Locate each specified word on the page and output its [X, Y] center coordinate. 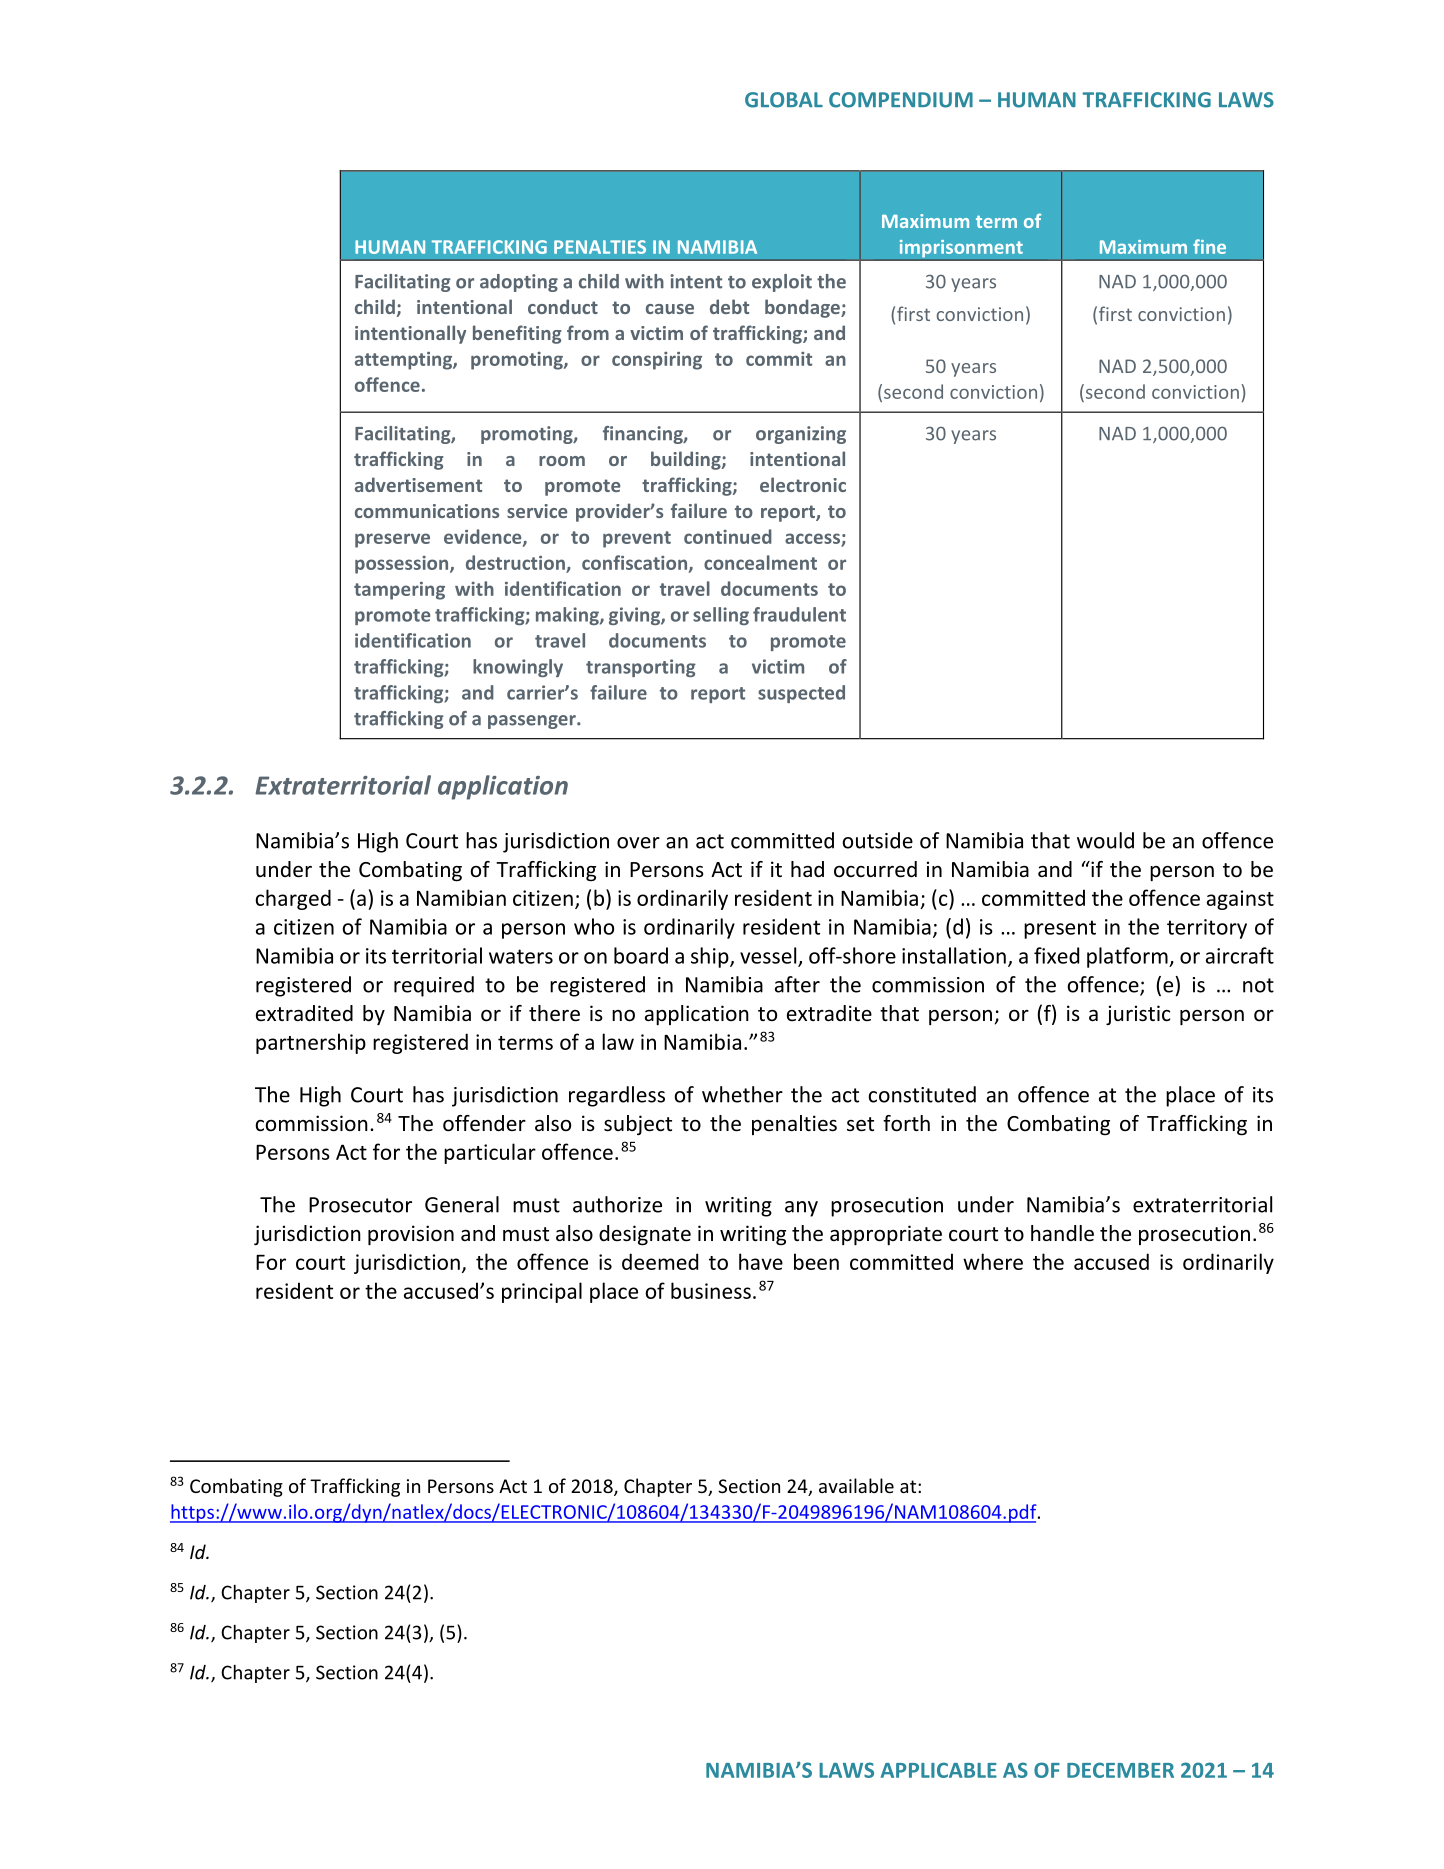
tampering [399, 591]
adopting [519, 283]
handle [1062, 1233]
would [1105, 840]
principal [542, 1292]
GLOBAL [784, 100]
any [801, 1209]
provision [411, 1235]
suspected [801, 694]
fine [1209, 246]
